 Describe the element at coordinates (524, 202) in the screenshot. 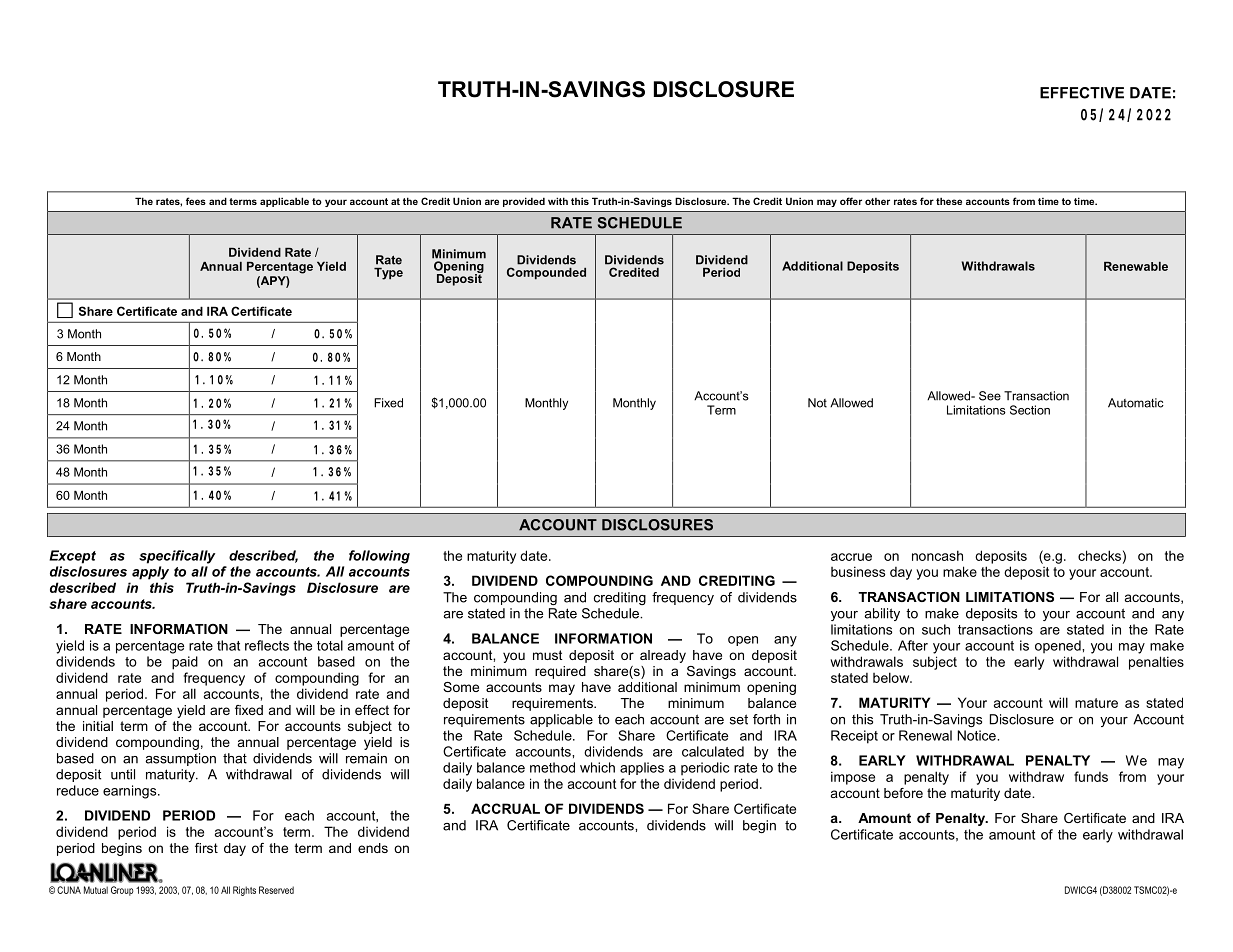

I see `provided` at that location.
